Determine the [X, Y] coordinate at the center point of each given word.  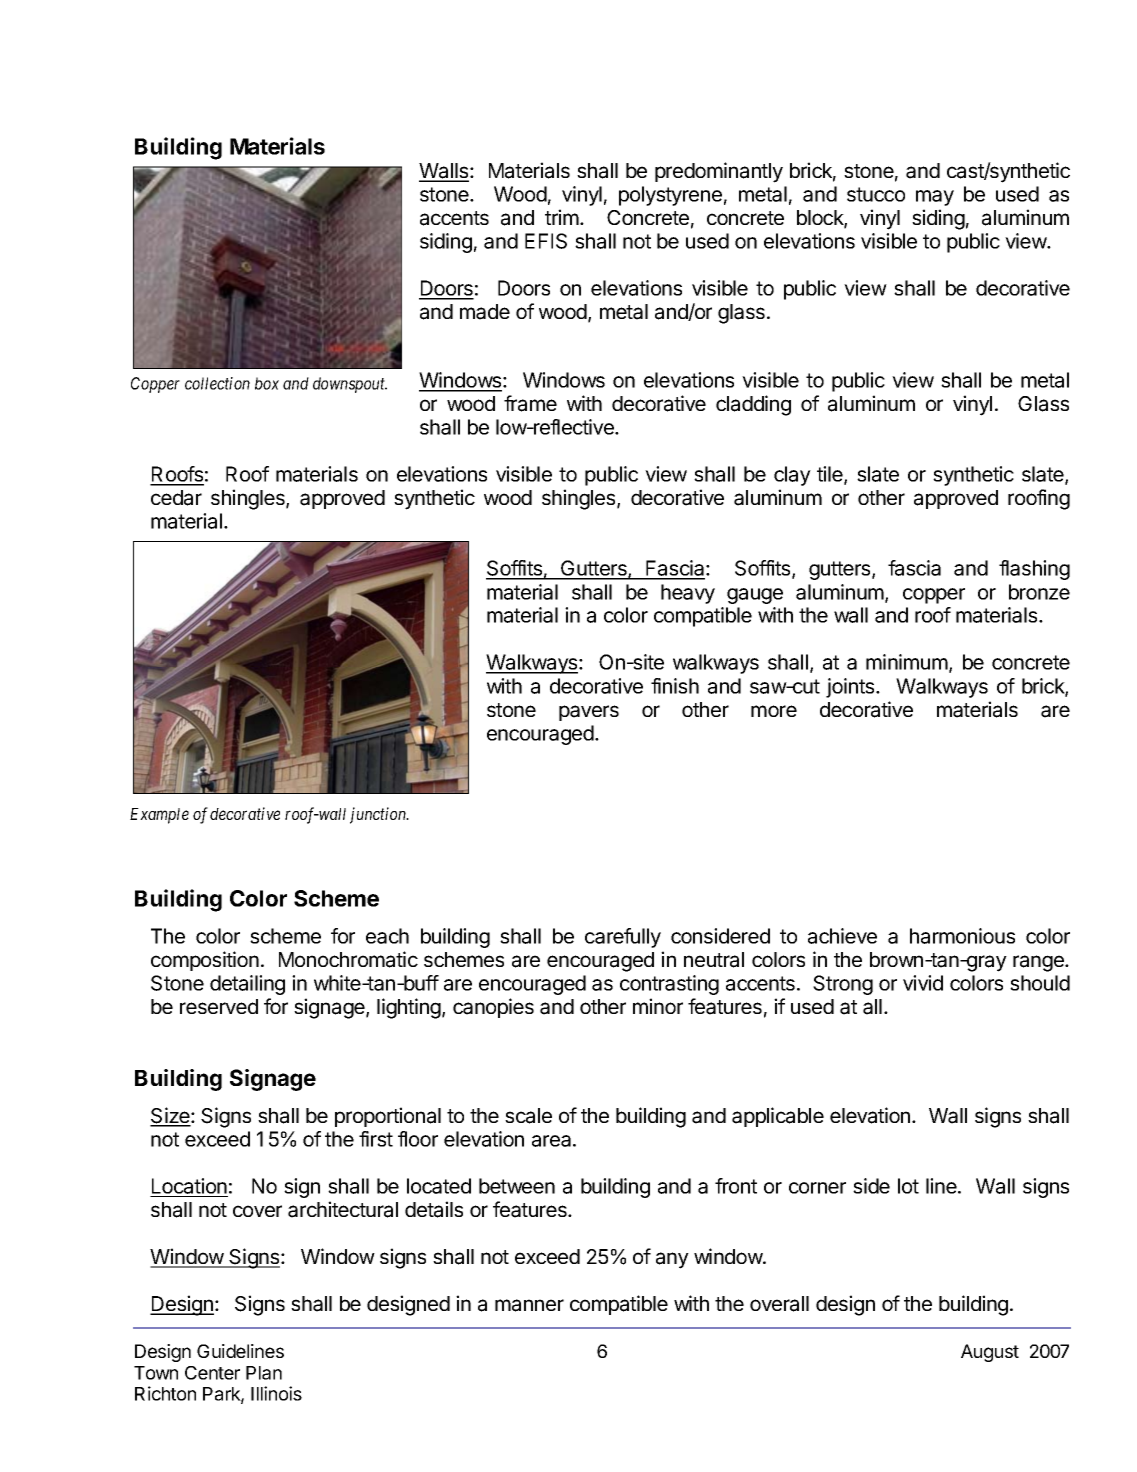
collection [217, 383]
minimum [907, 662]
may [935, 198]
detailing [247, 985]
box [267, 383]
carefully [623, 938]
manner [529, 1305]
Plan [264, 1373]
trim [563, 217]
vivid [923, 983]
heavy [688, 594]
